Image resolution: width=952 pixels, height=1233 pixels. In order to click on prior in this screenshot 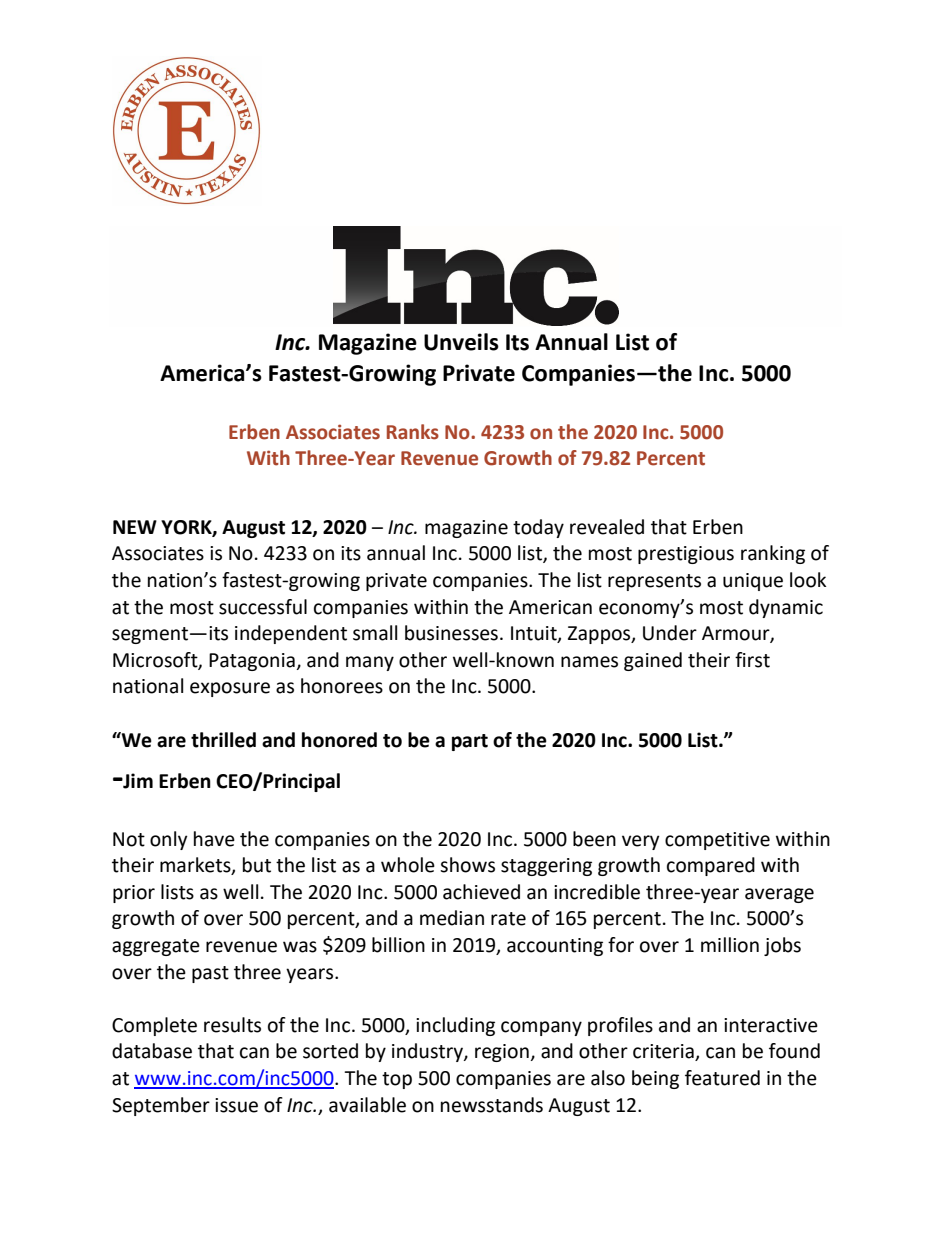, I will do `click(134, 894)`.
